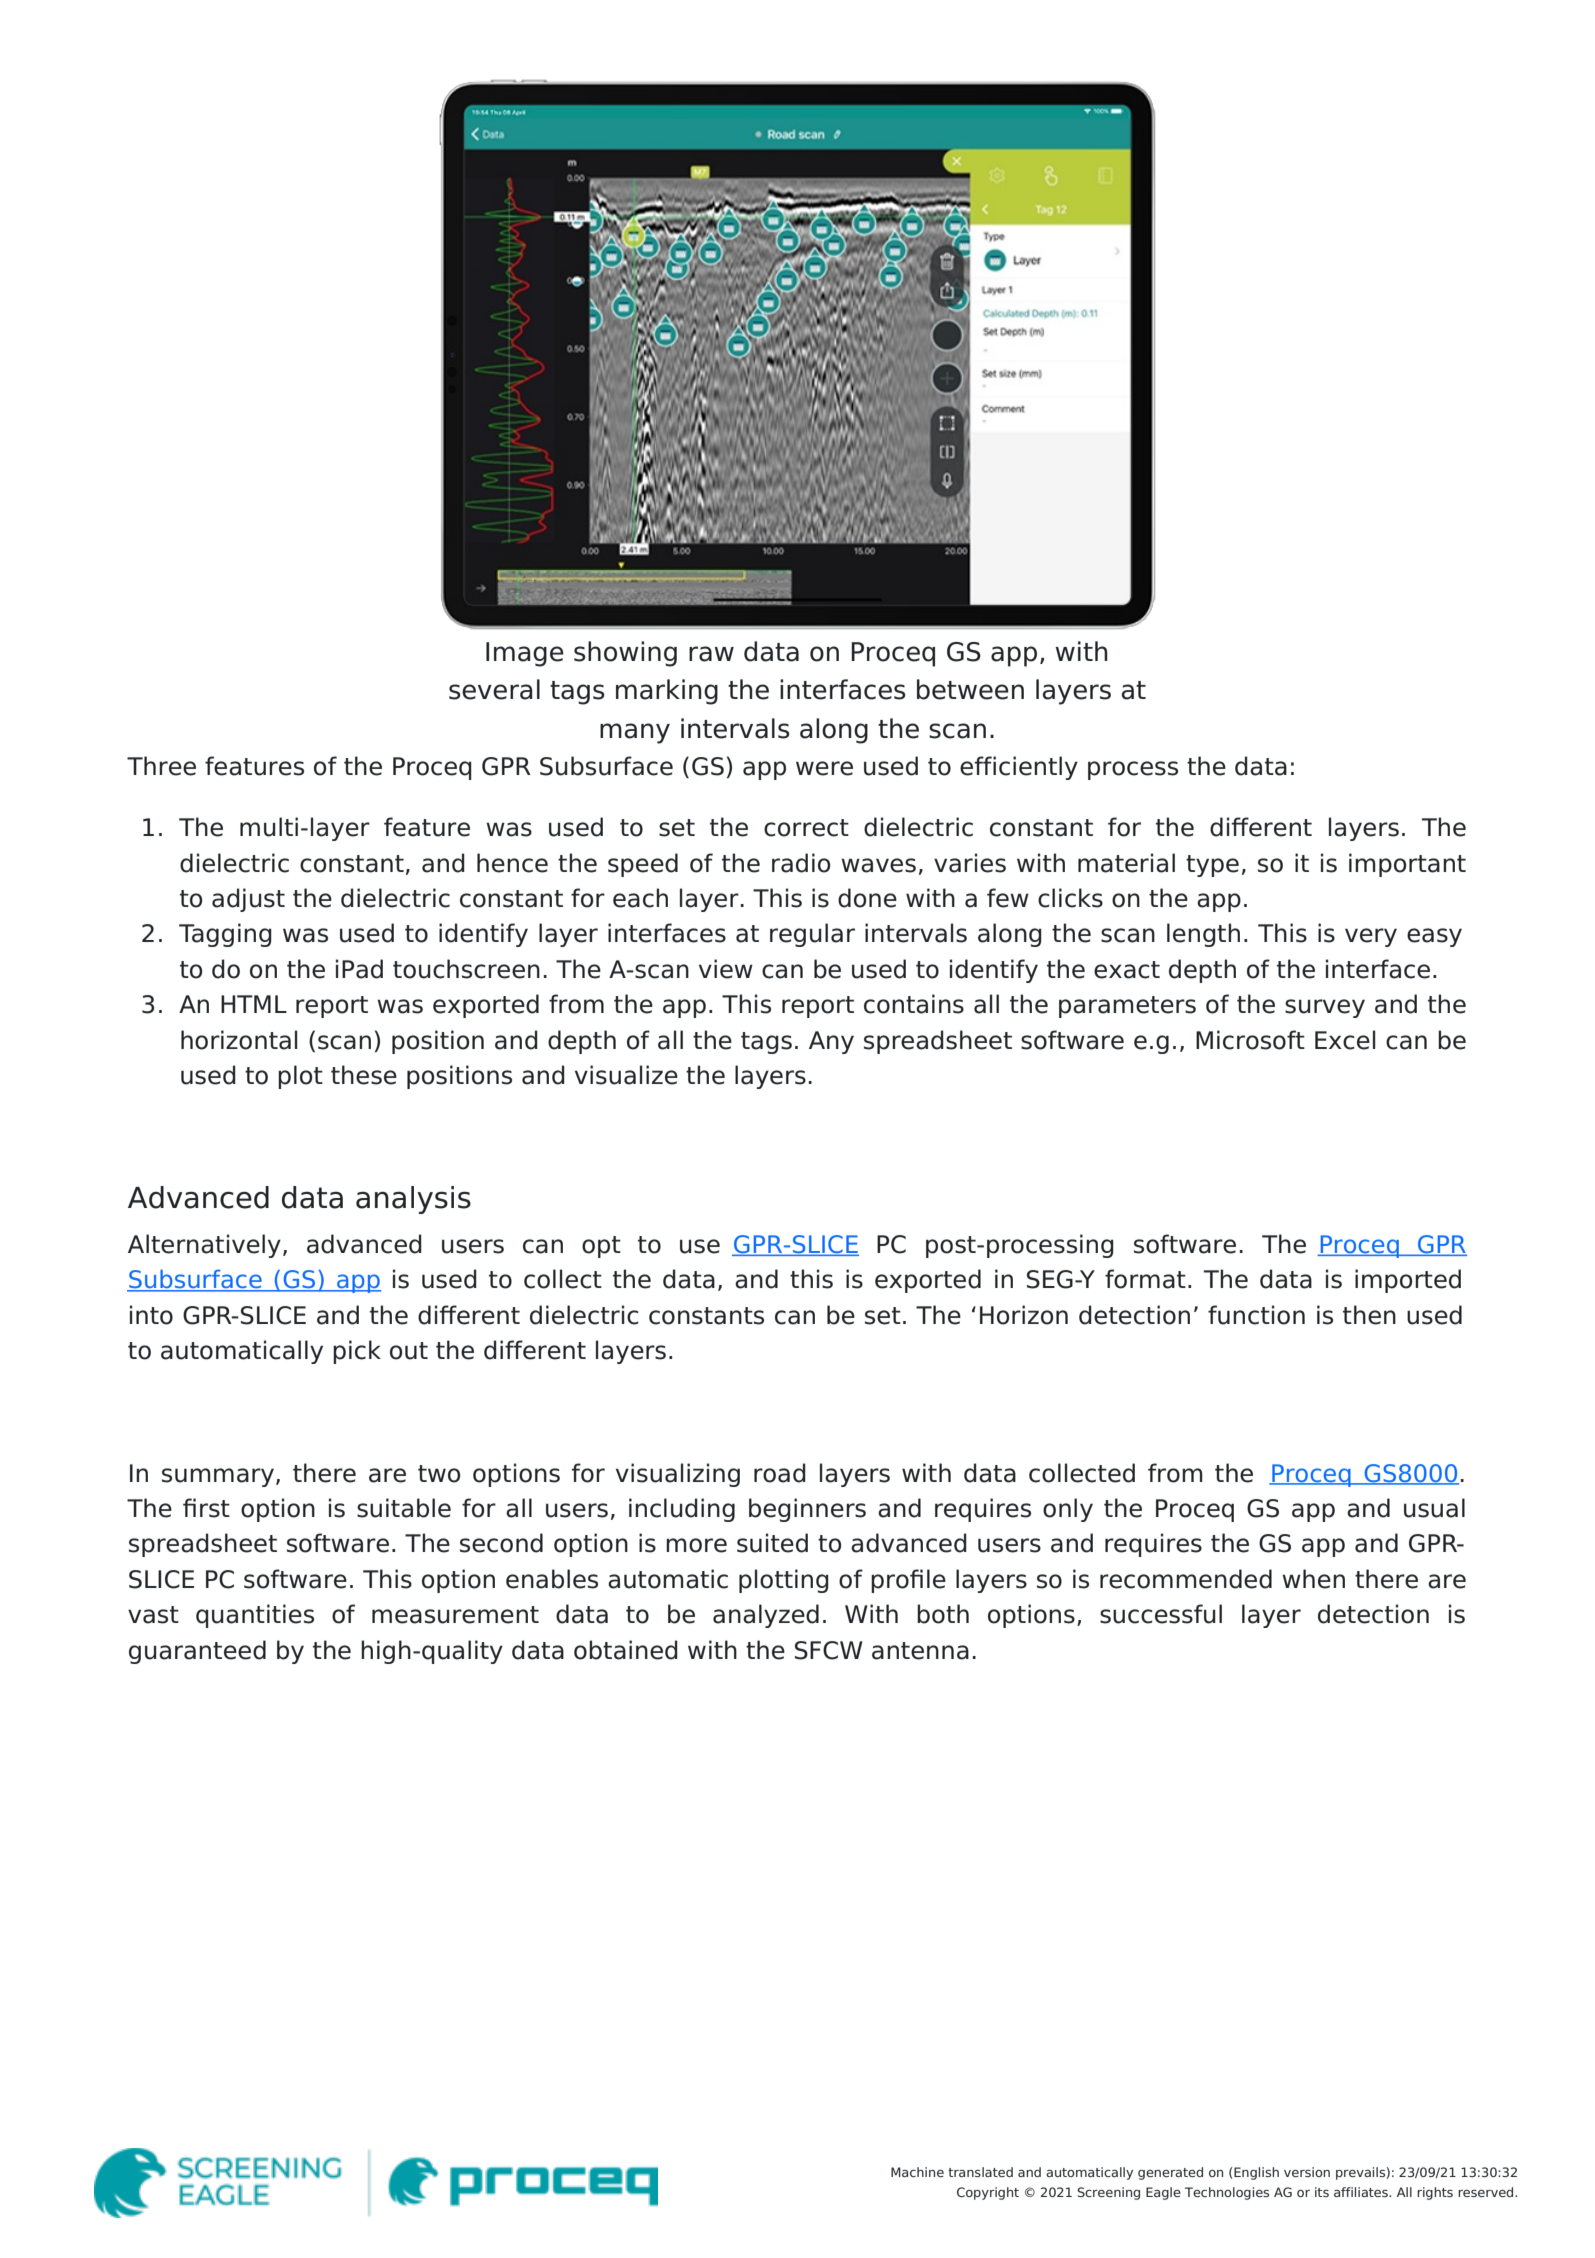 The image size is (1595, 2258). Describe the element at coordinates (197, 1652) in the screenshot. I see `guaranteed` at that location.
